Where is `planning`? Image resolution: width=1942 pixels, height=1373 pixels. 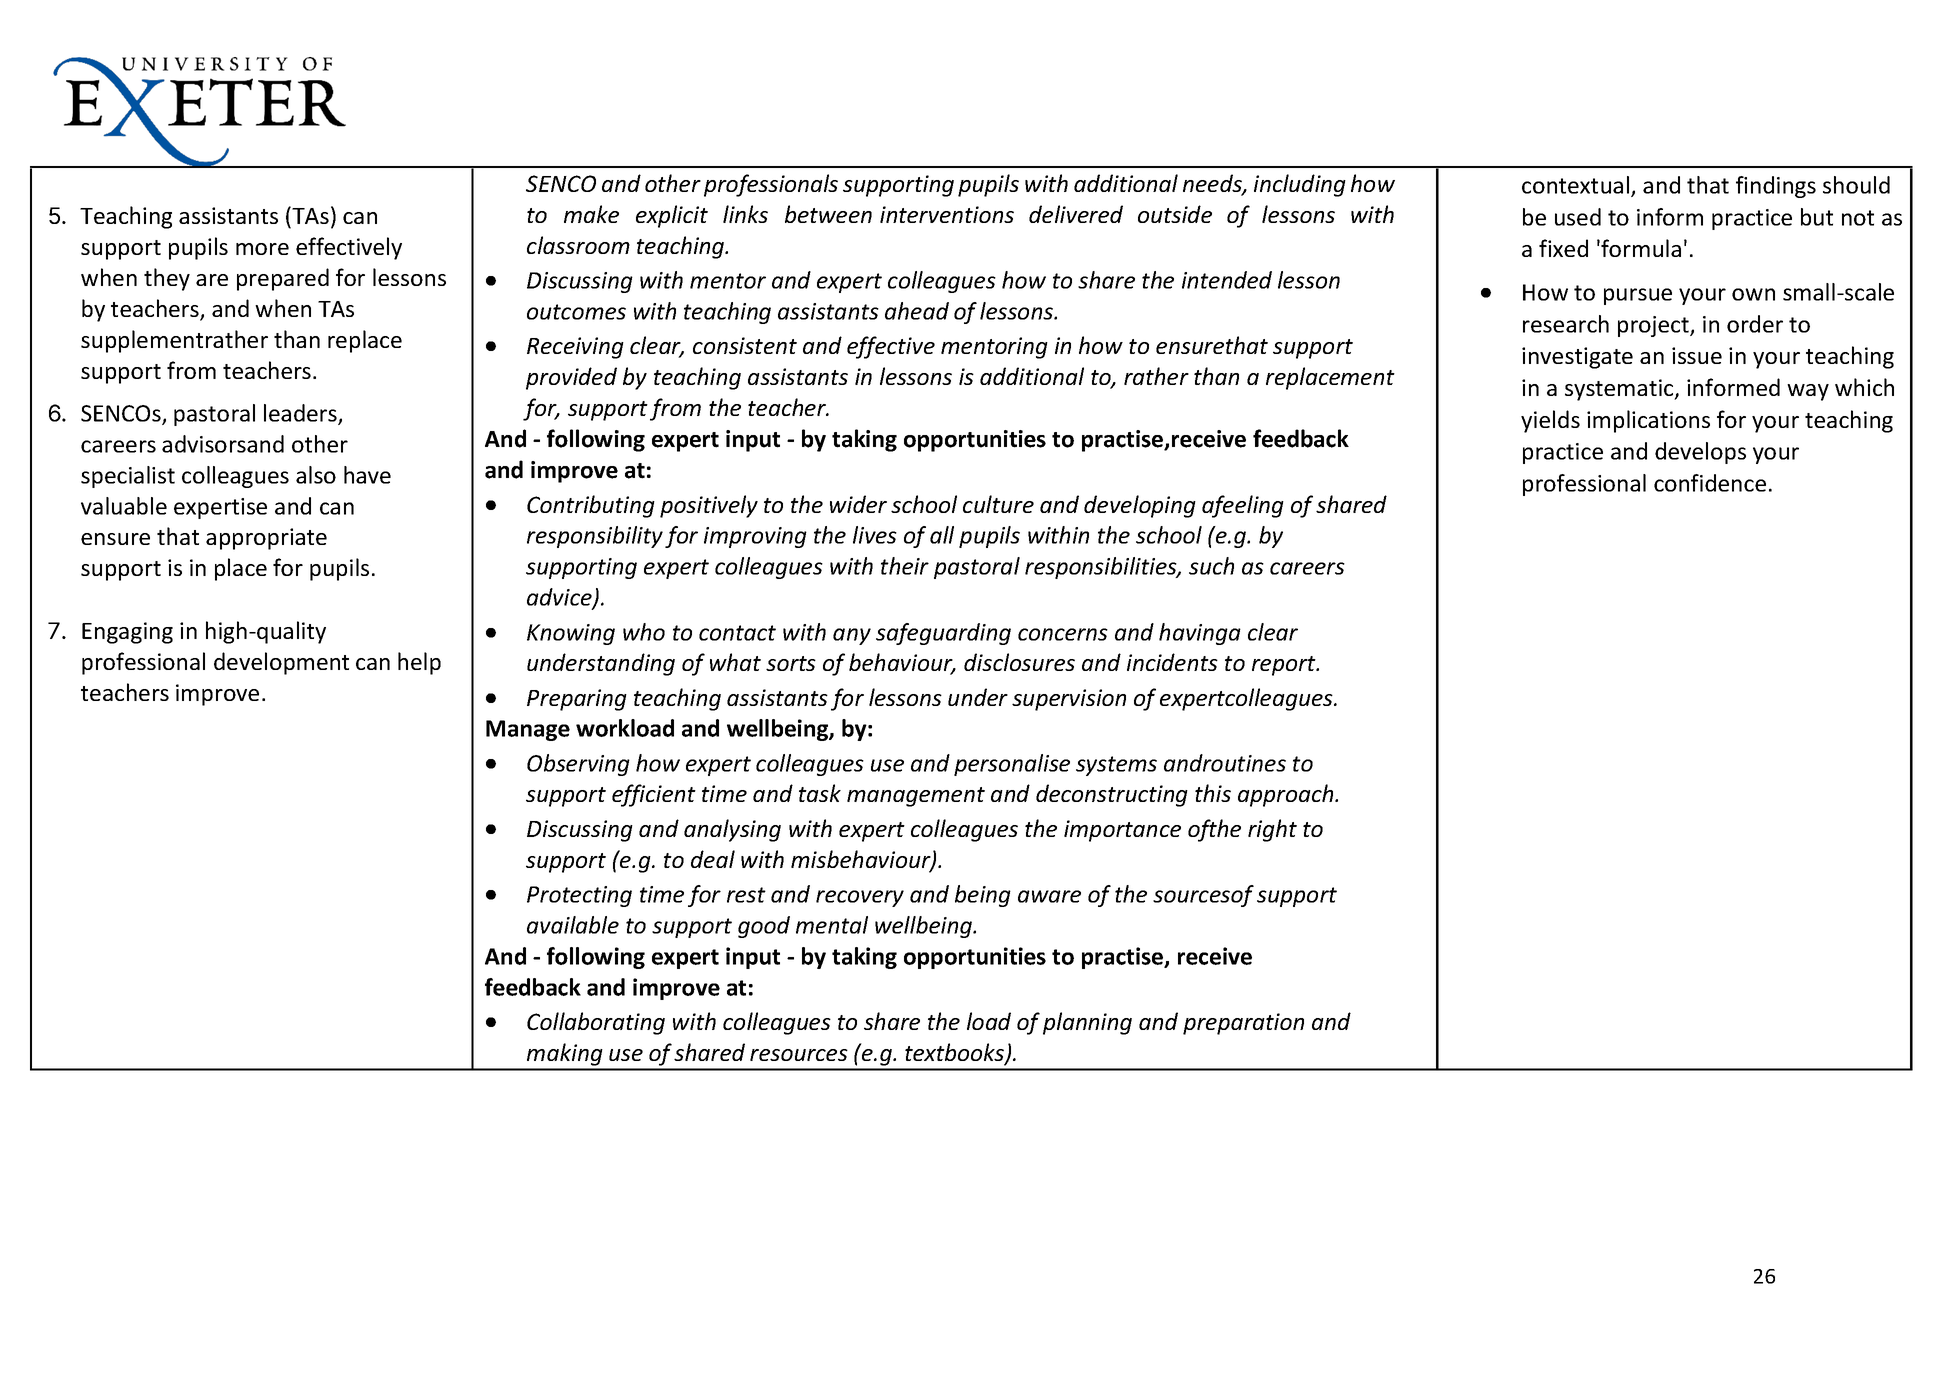 planning is located at coordinates (1087, 1023).
